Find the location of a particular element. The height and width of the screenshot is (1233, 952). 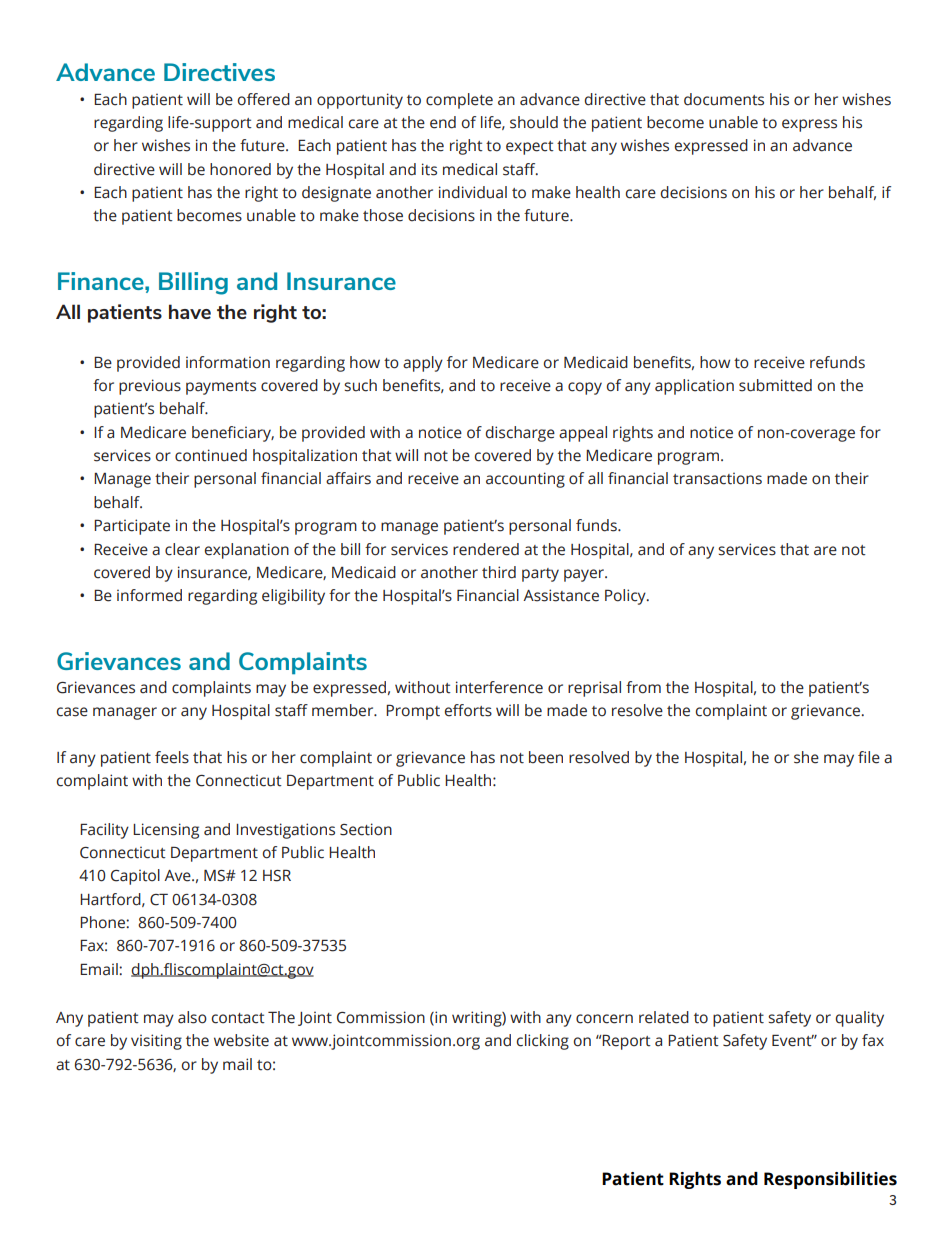

documents is located at coordinates (724, 99).
